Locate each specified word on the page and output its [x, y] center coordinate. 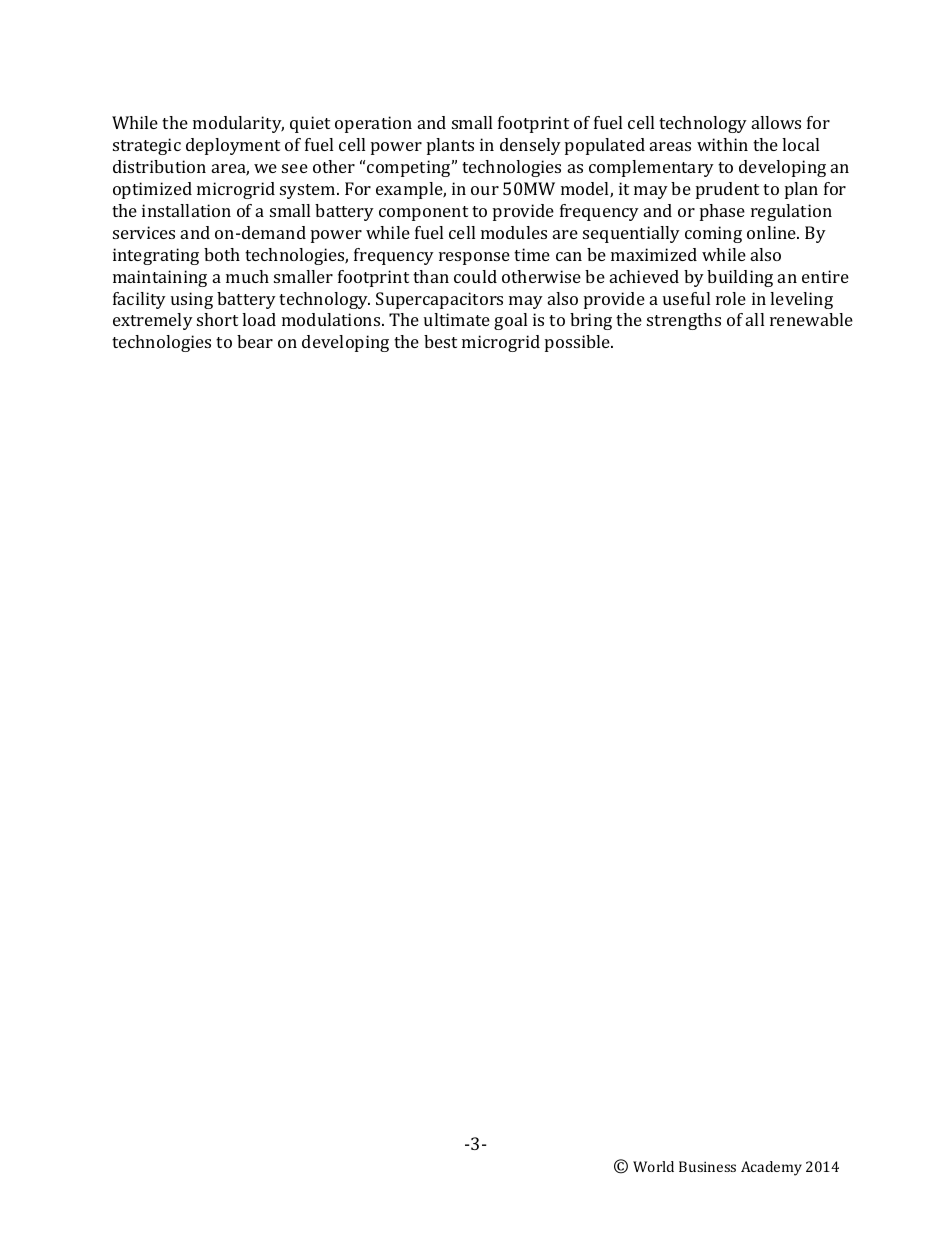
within [722, 144]
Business [707, 1166]
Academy [771, 1168]
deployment [233, 146]
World [653, 1166]
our [485, 190]
